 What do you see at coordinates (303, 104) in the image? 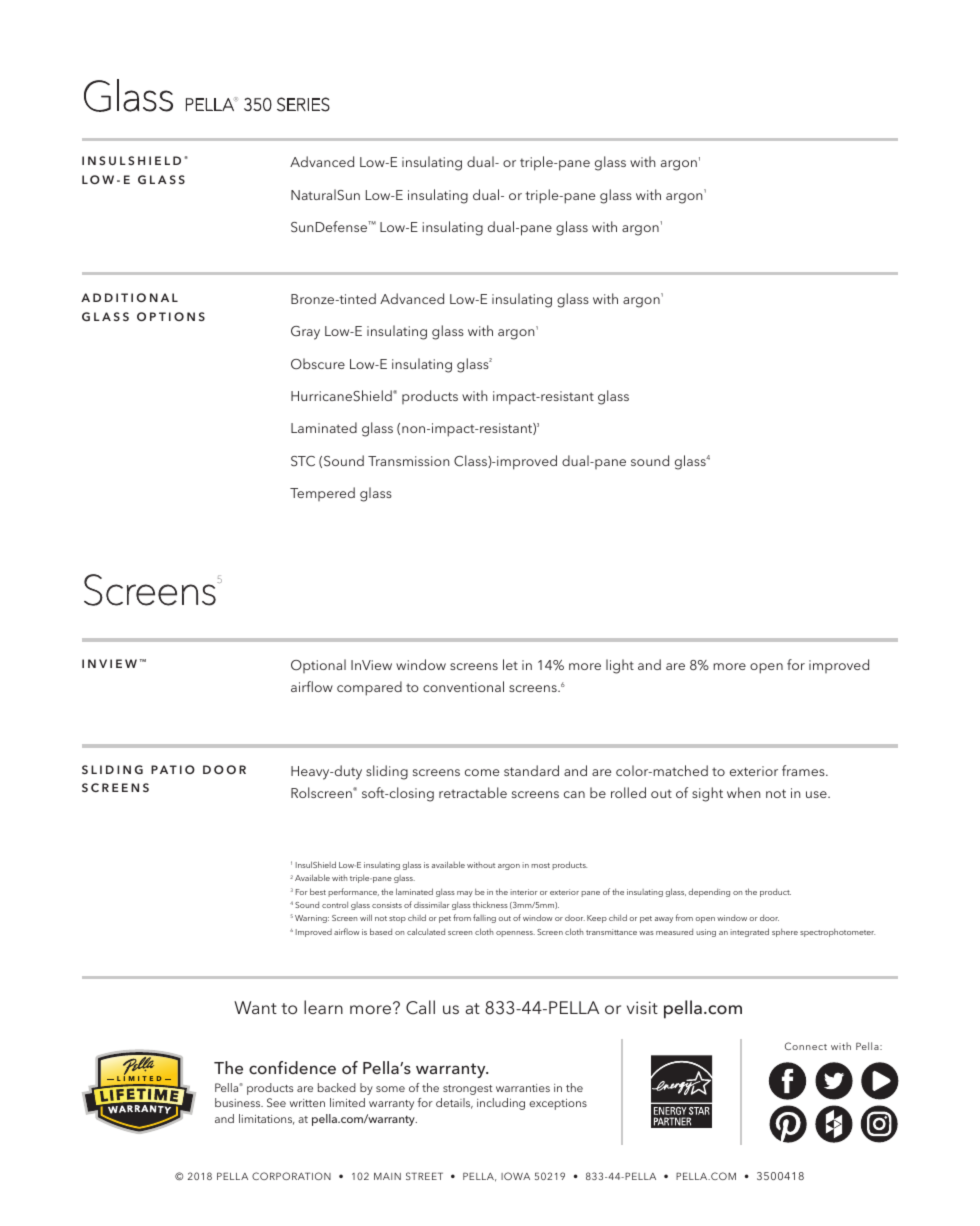
I see `SERIES` at bounding box center [303, 104].
